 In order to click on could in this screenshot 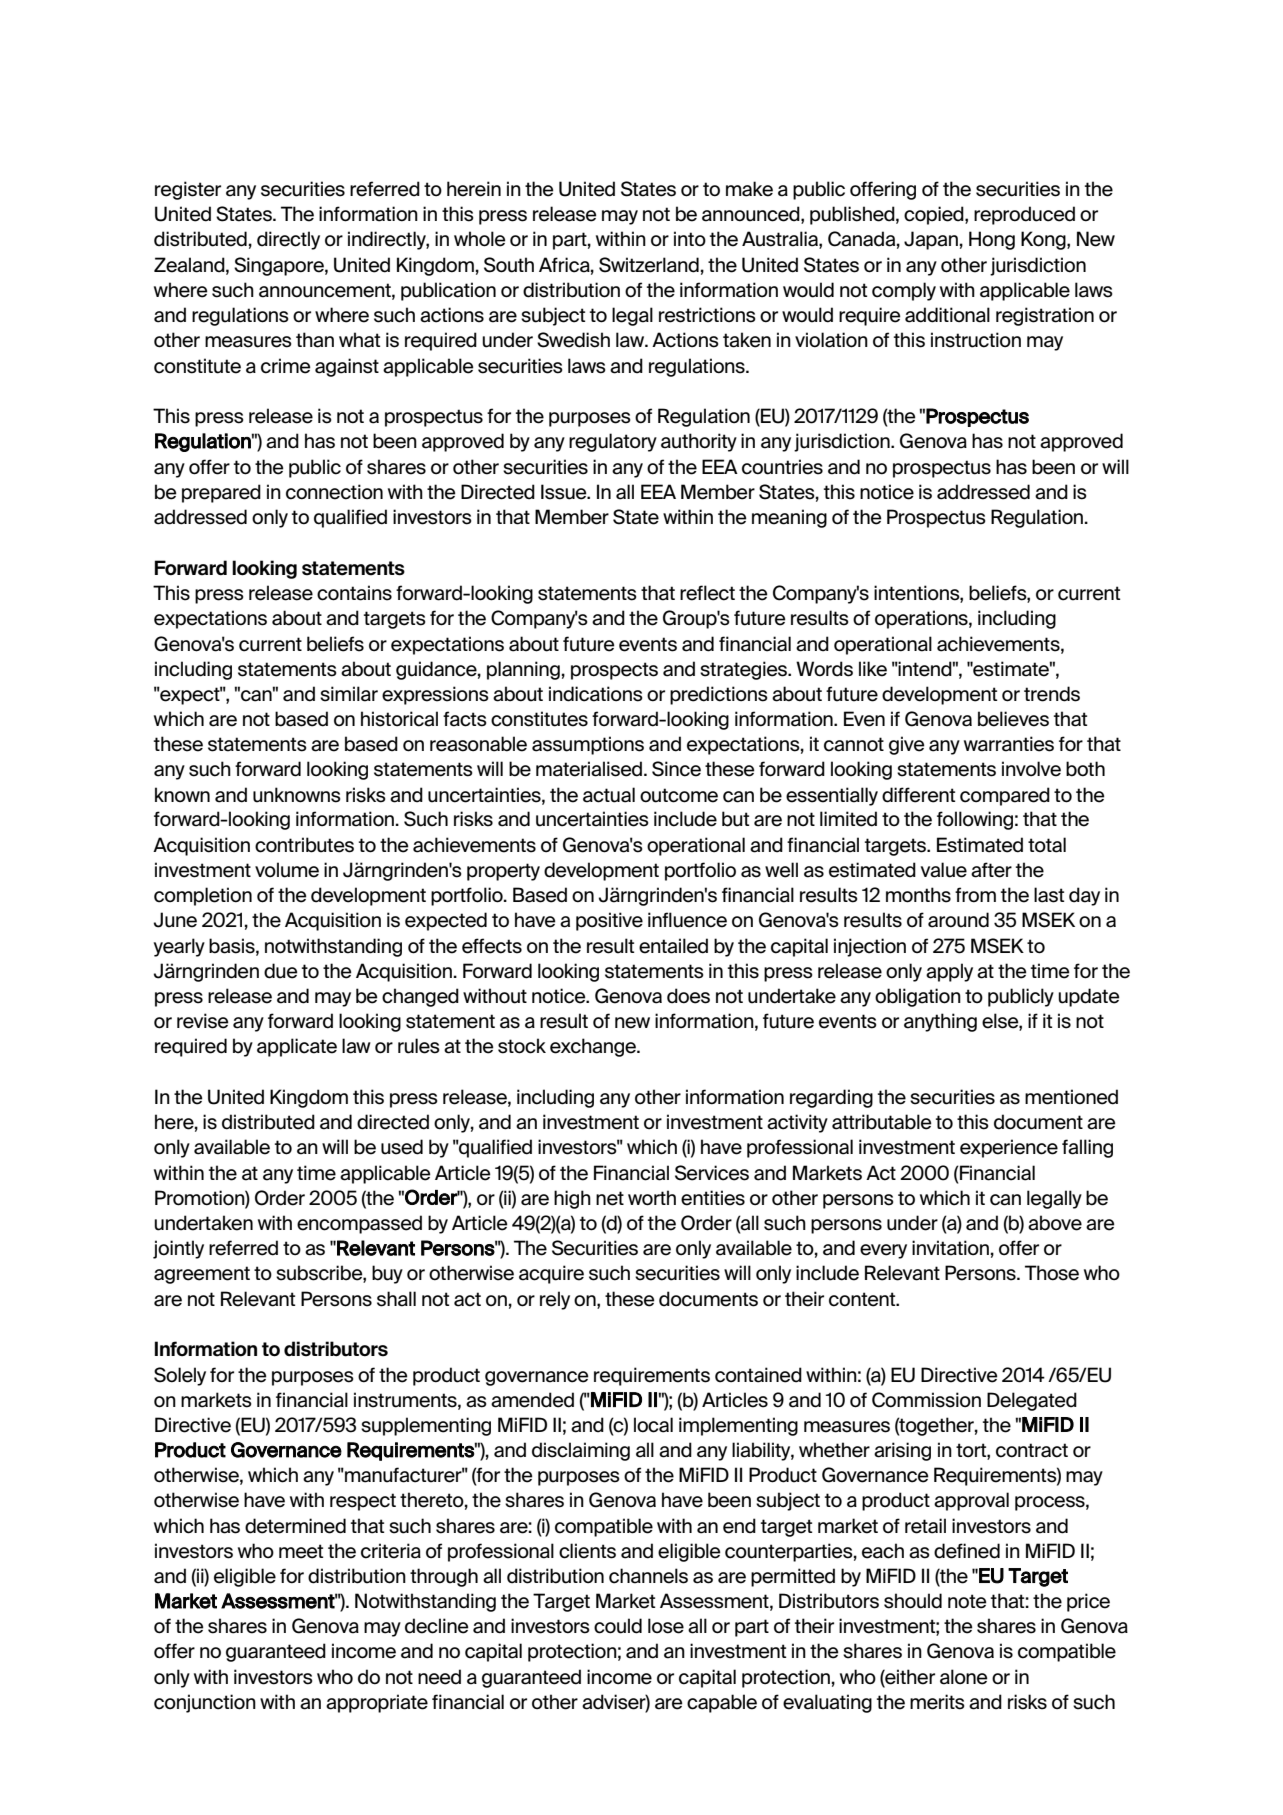, I will do `click(618, 1626)`.
